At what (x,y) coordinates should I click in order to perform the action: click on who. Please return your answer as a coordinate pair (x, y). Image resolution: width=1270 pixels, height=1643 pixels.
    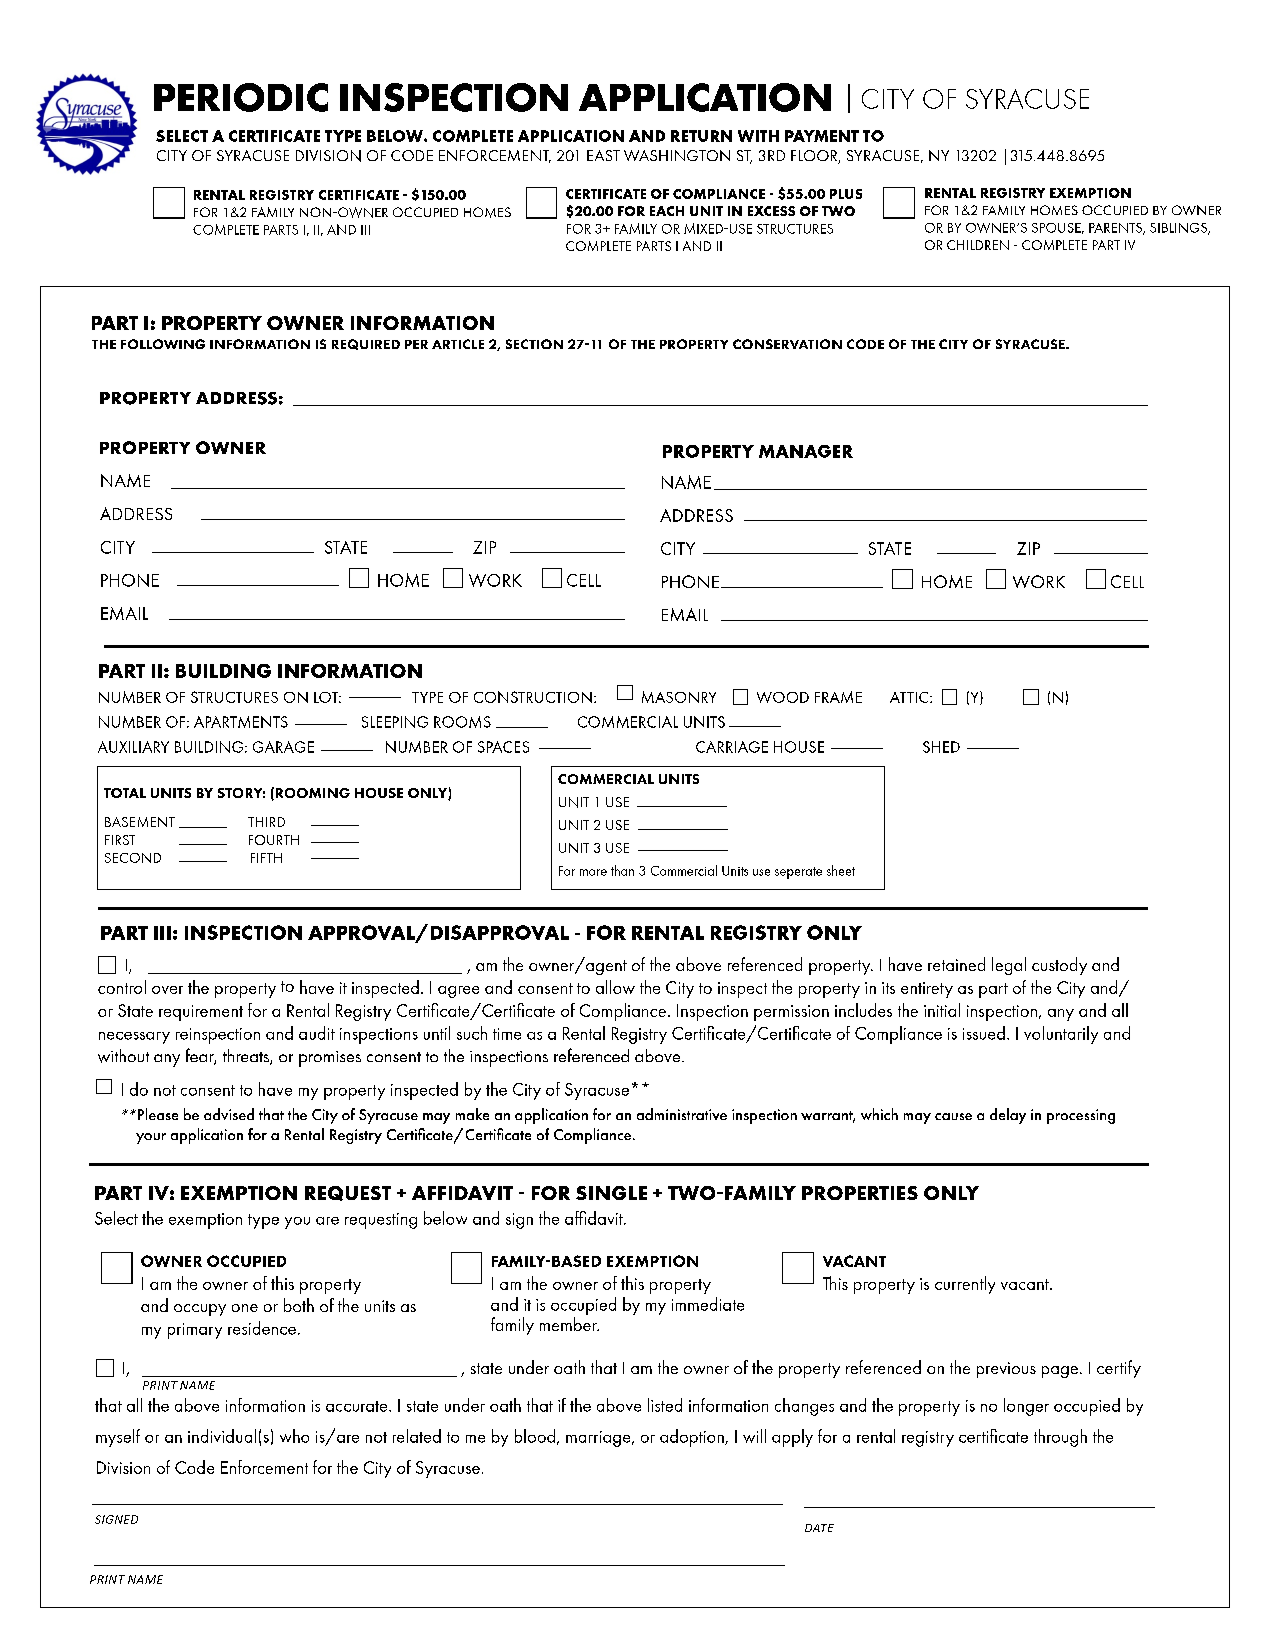
    Looking at the image, I should click on (294, 1436).
